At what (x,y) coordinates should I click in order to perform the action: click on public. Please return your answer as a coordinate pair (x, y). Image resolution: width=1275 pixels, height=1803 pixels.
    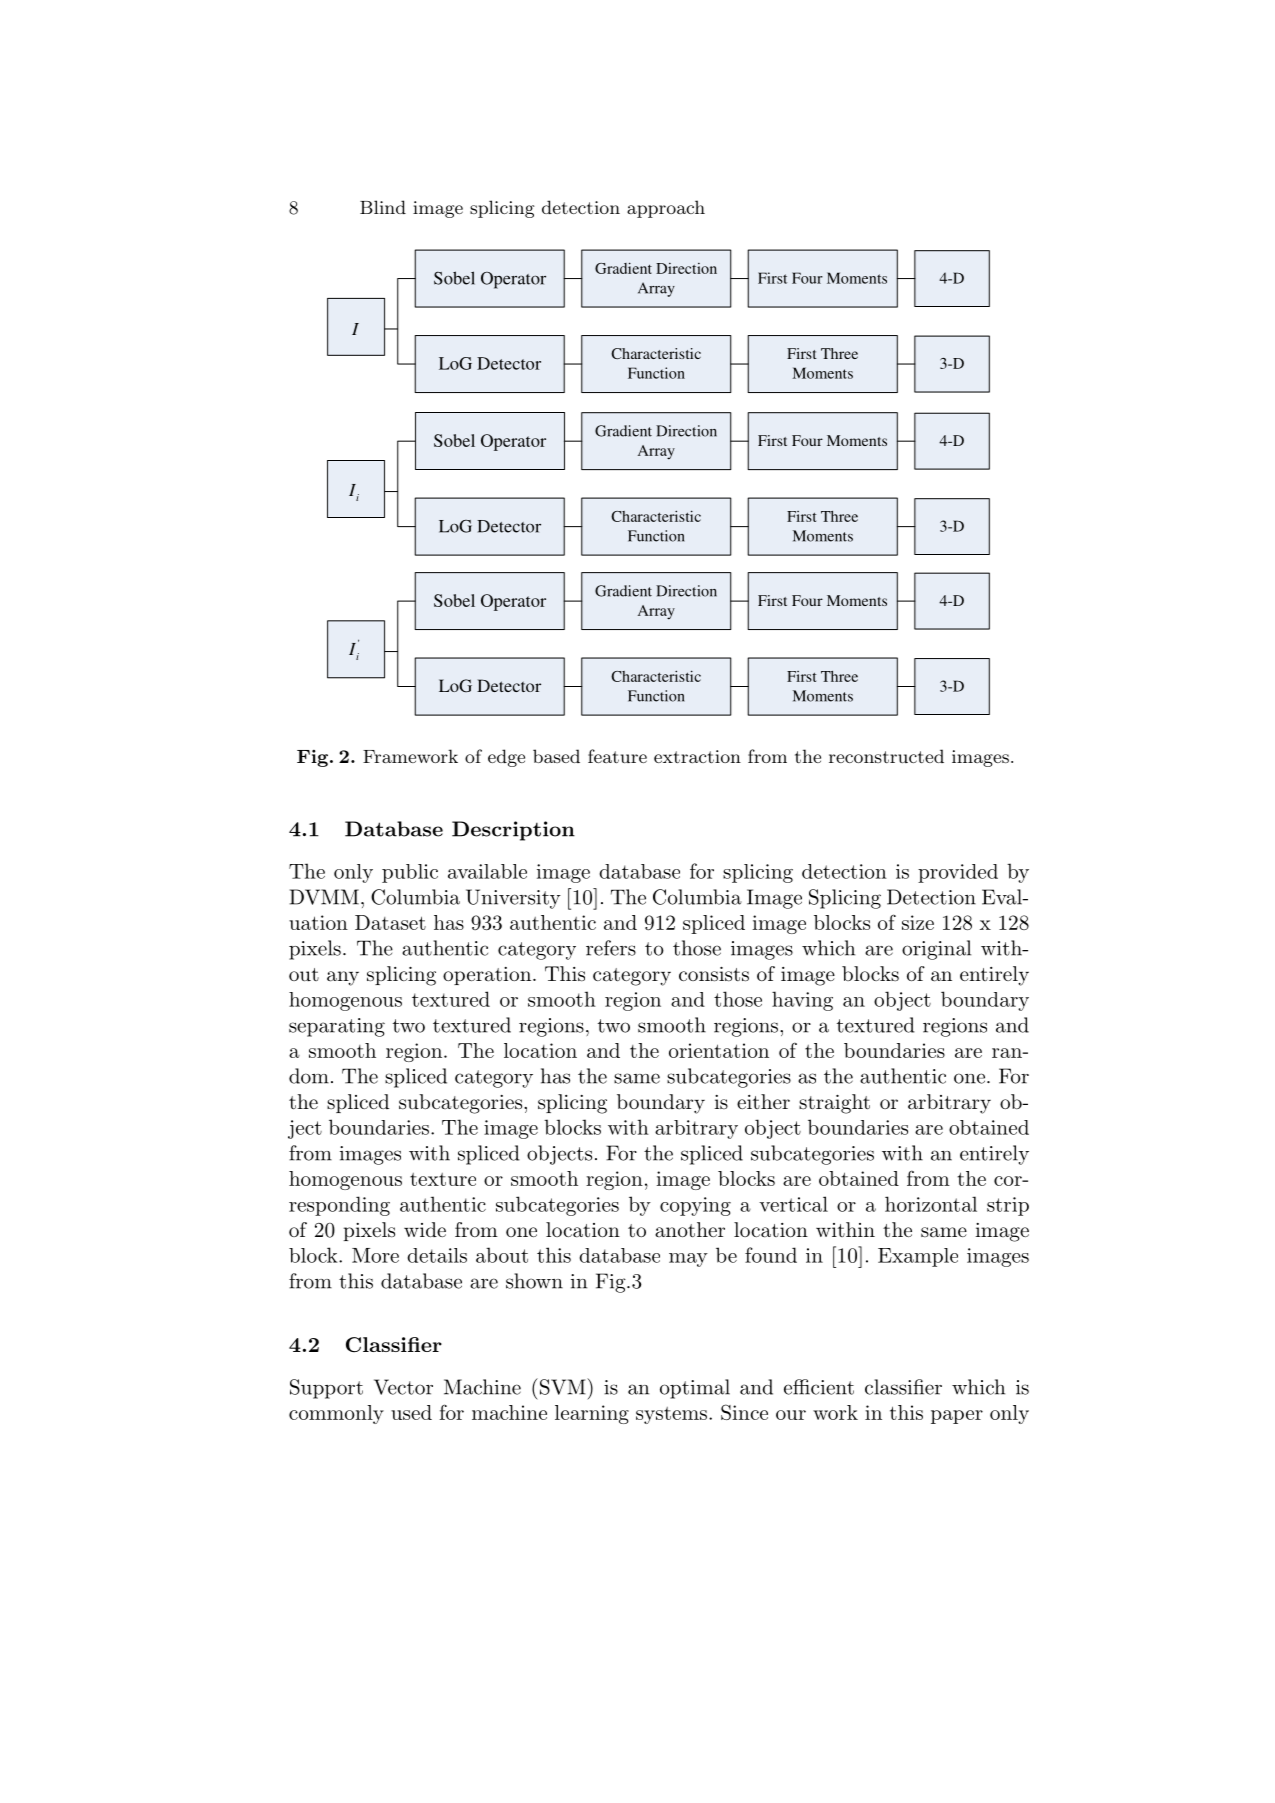
    Looking at the image, I should click on (410, 873).
